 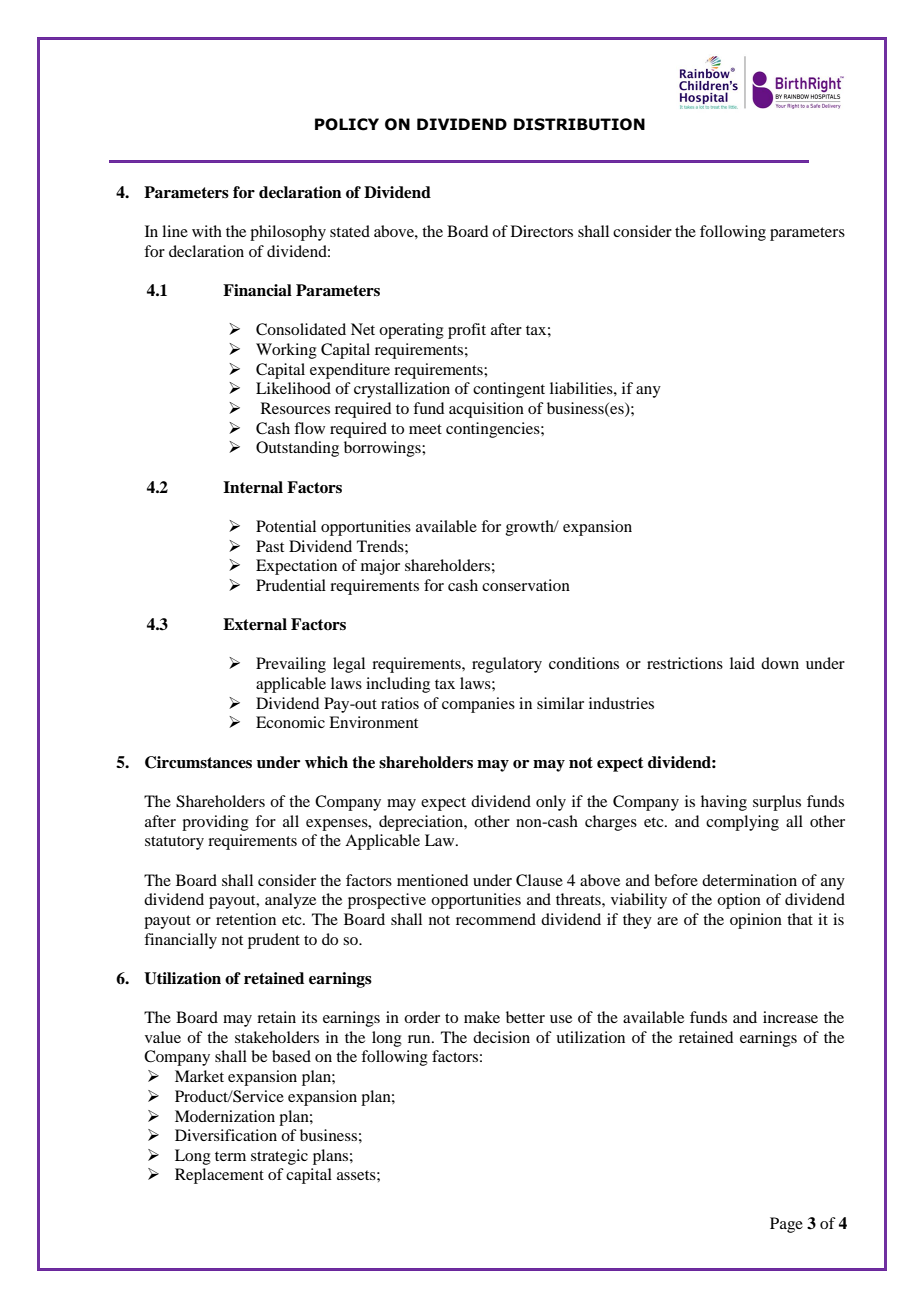 What do you see at coordinates (219, 1176) in the screenshot?
I see `Replacement` at bounding box center [219, 1176].
